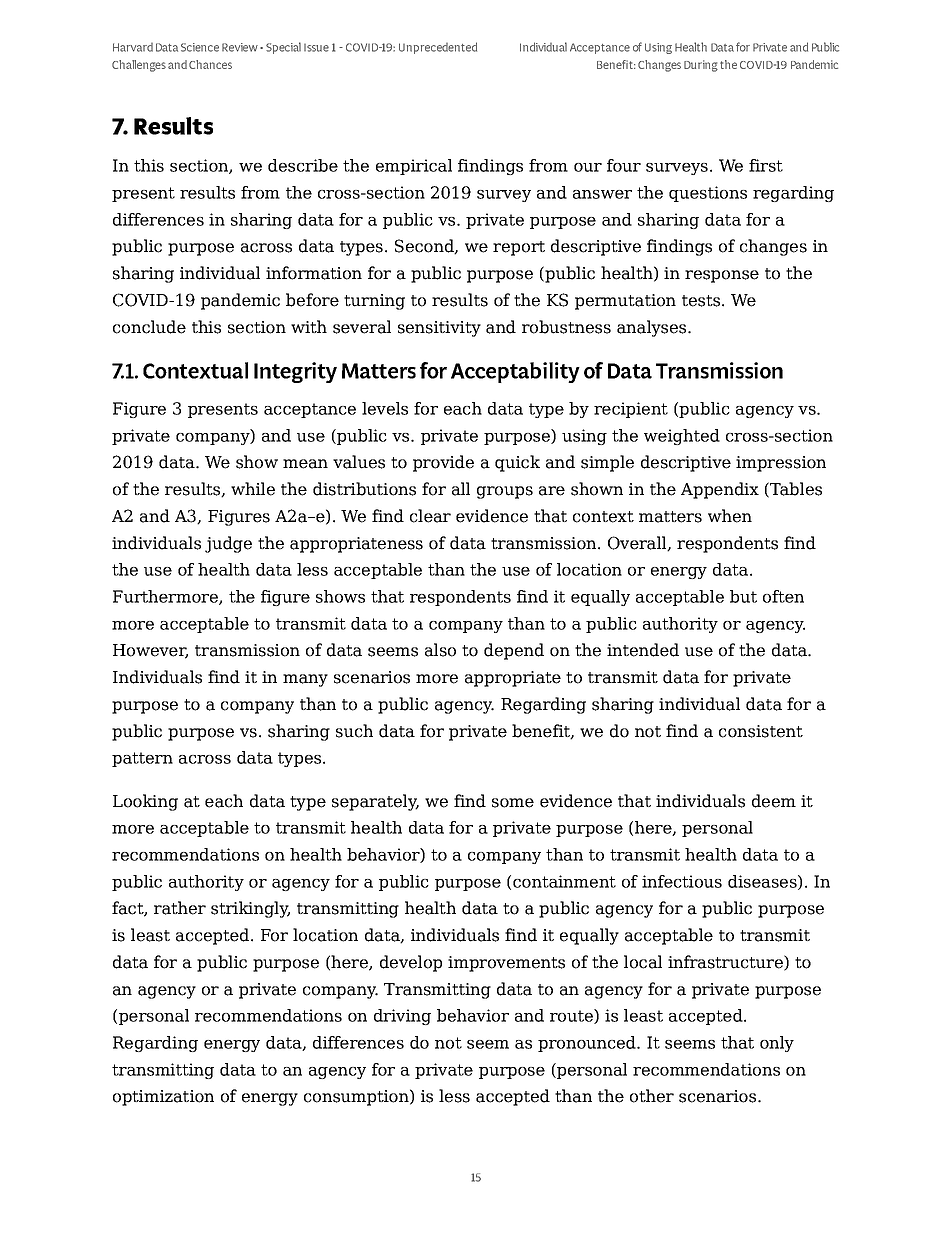 This screenshot has height=1233, width=952. What do you see at coordinates (774, 801) in the screenshot?
I see `deem` at bounding box center [774, 801].
